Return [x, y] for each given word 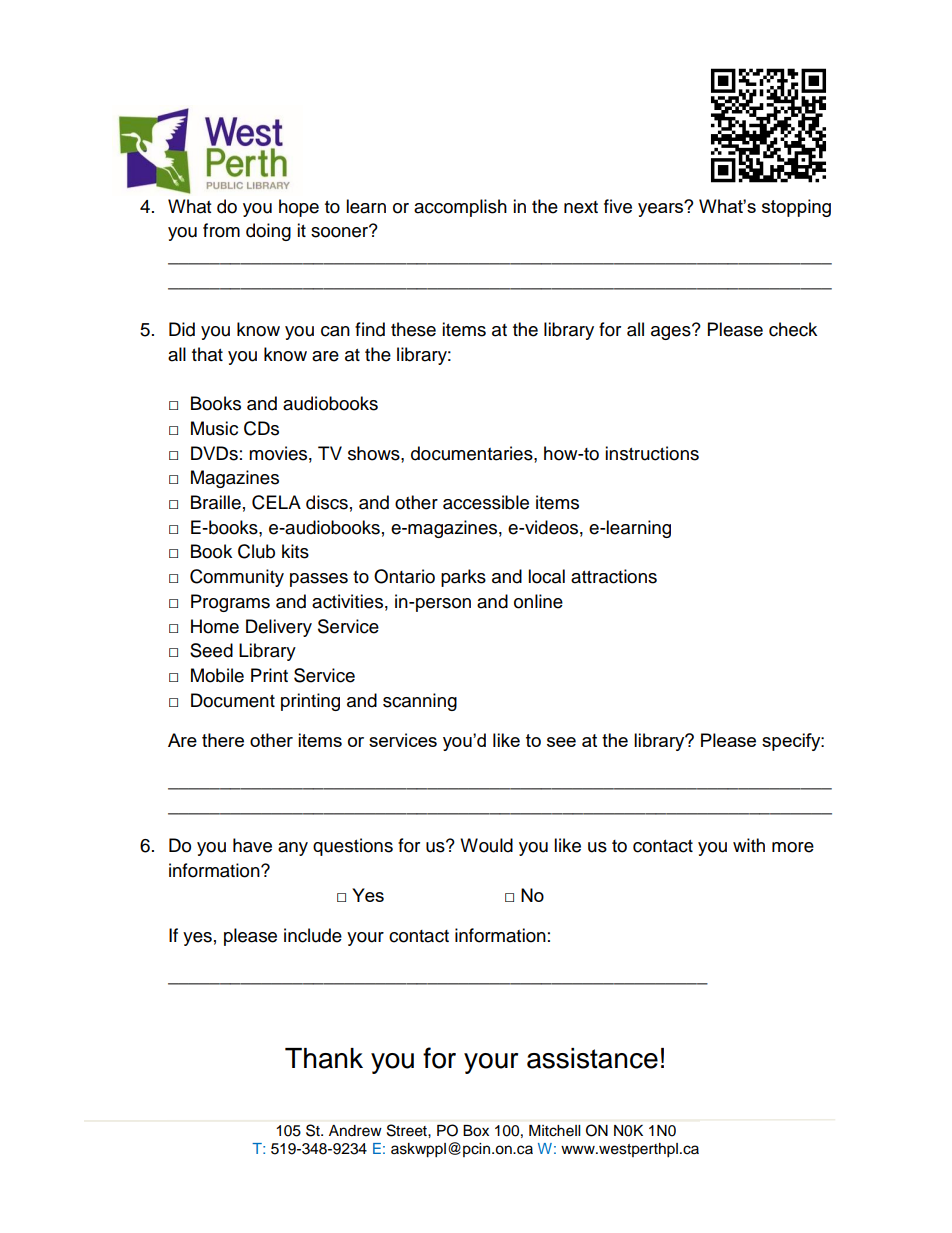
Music [214, 428]
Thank [324, 1058]
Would [486, 845]
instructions [652, 453]
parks [463, 578]
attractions [614, 576]
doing [268, 232]
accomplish [460, 208]
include [313, 935]
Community [237, 578]
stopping [796, 208]
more [793, 847]
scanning [420, 702]
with [749, 845]
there [223, 740]
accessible [486, 502]
